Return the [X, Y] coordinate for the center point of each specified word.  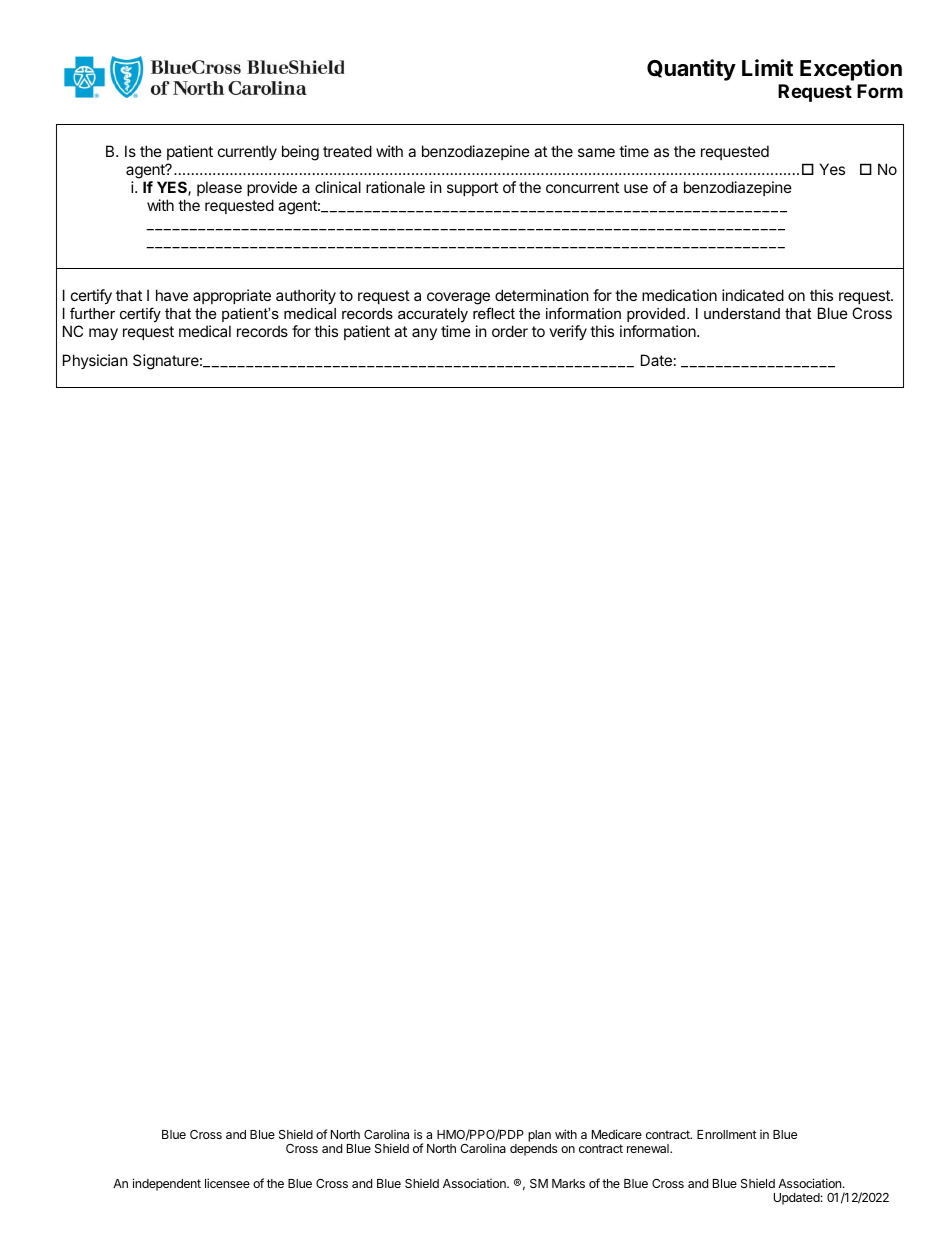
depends [533, 1150]
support [472, 189]
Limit [767, 67]
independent [167, 1184]
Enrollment [727, 1134]
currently [247, 152]
